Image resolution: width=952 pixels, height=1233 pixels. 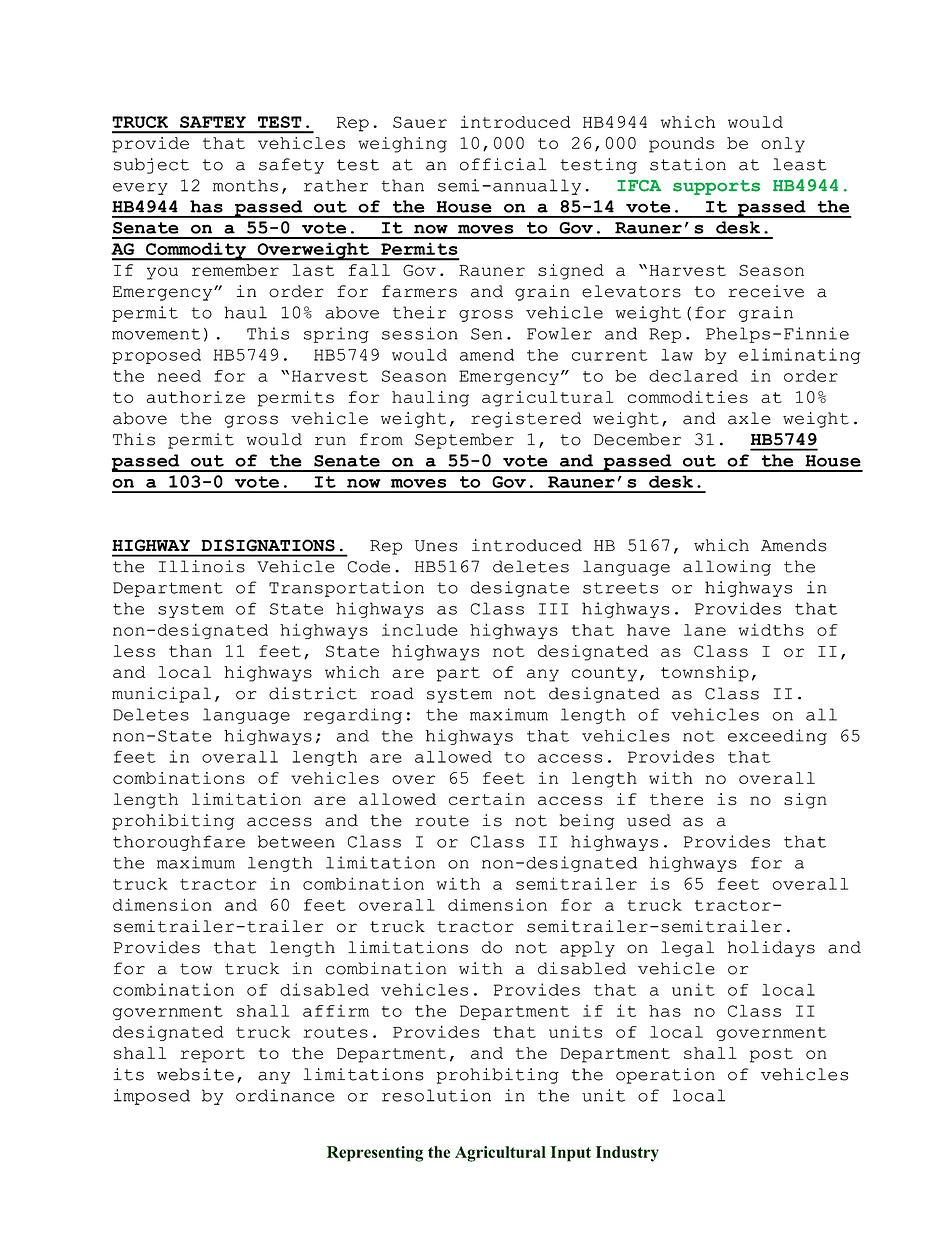 What do you see at coordinates (688, 164) in the document?
I see `station` at bounding box center [688, 164].
